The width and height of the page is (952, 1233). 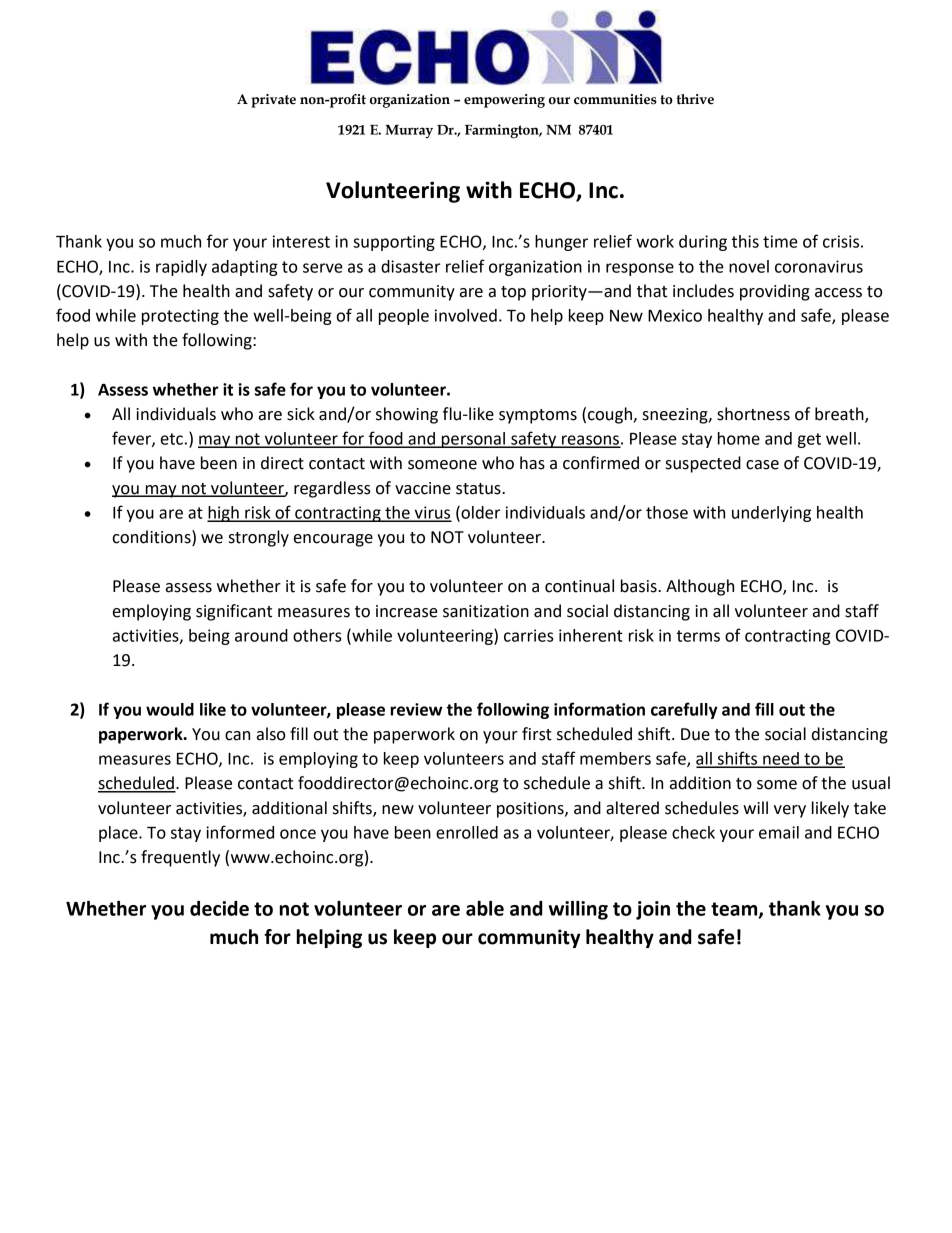 What do you see at coordinates (779, 832) in the page?
I see `email` at bounding box center [779, 832].
